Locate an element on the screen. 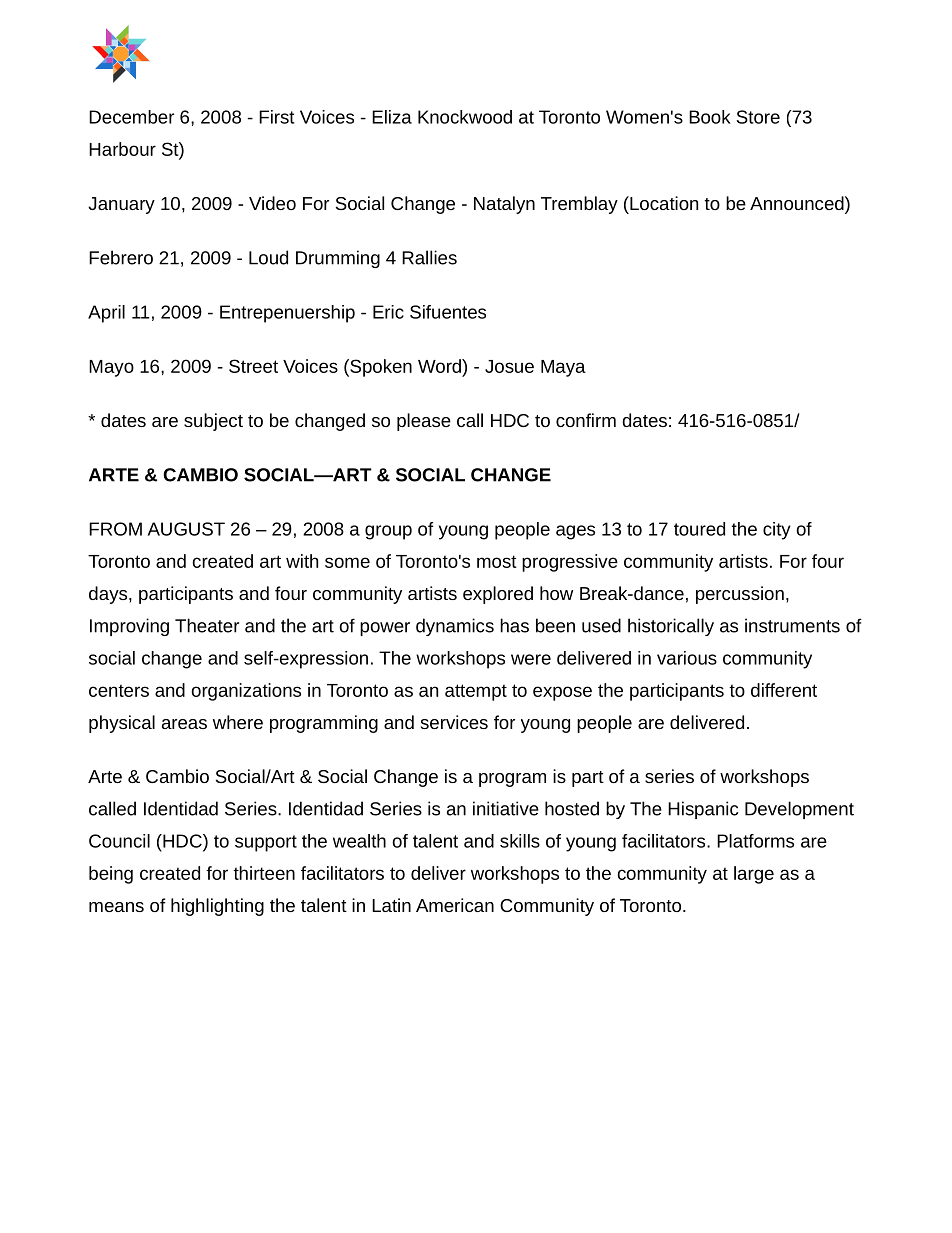  highlighting is located at coordinates (217, 907).
